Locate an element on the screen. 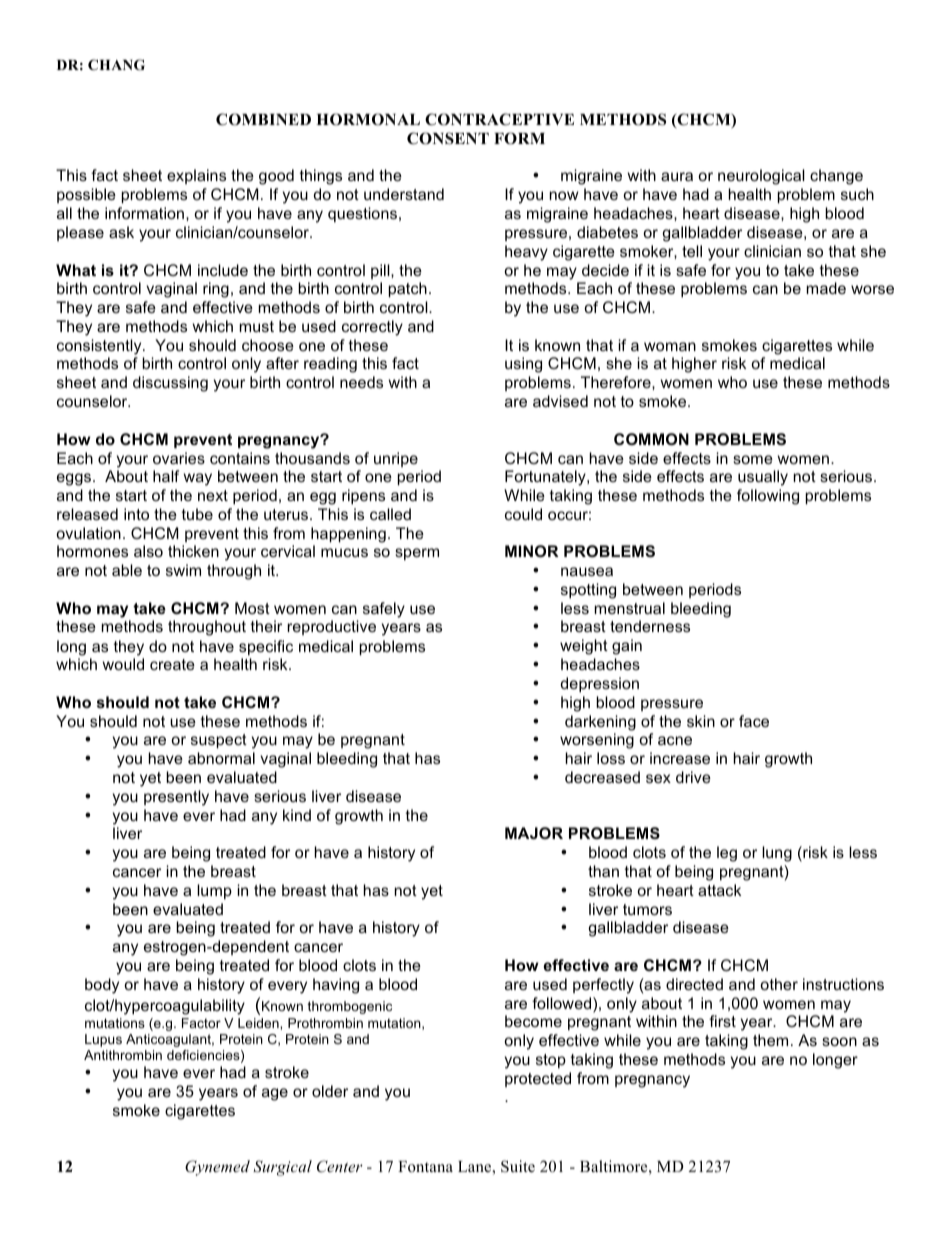 The image size is (952, 1233). Surgical is located at coordinates (282, 1168).
